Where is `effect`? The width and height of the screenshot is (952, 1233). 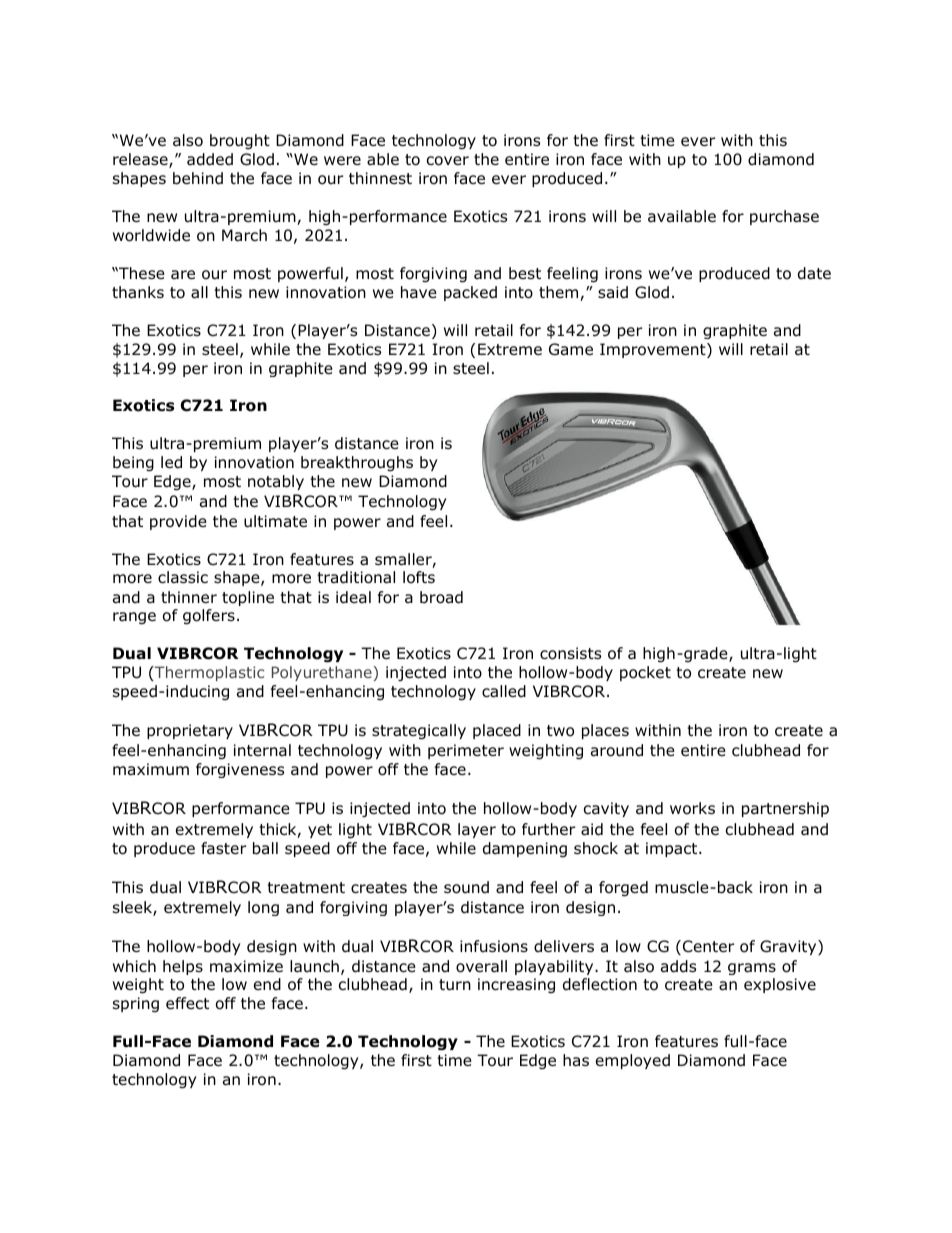
effect is located at coordinates (187, 1003).
